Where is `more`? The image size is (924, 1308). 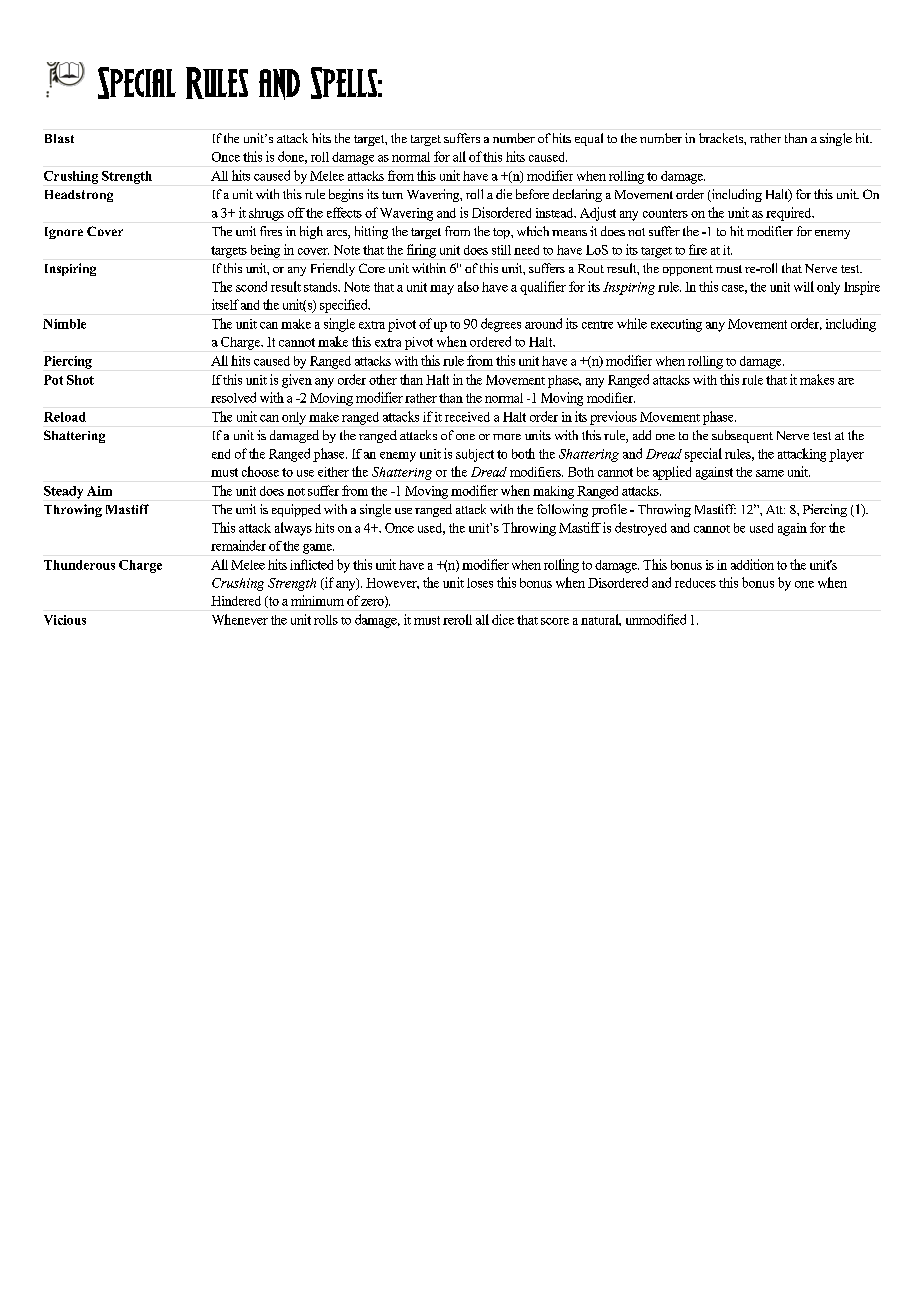 more is located at coordinates (507, 437).
